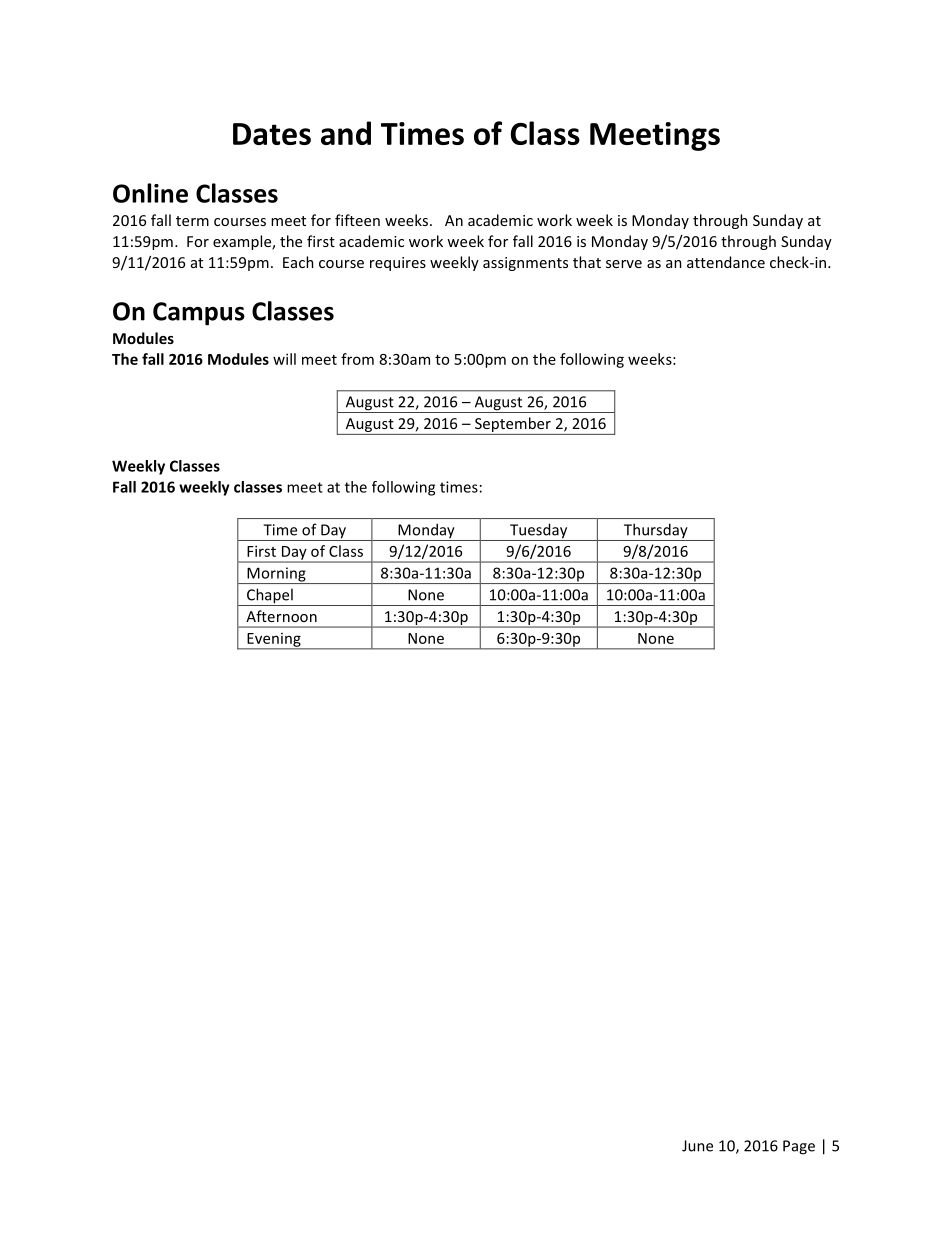 The image size is (952, 1233). Describe the element at coordinates (697, 1146) in the page. I see `June` at that location.
